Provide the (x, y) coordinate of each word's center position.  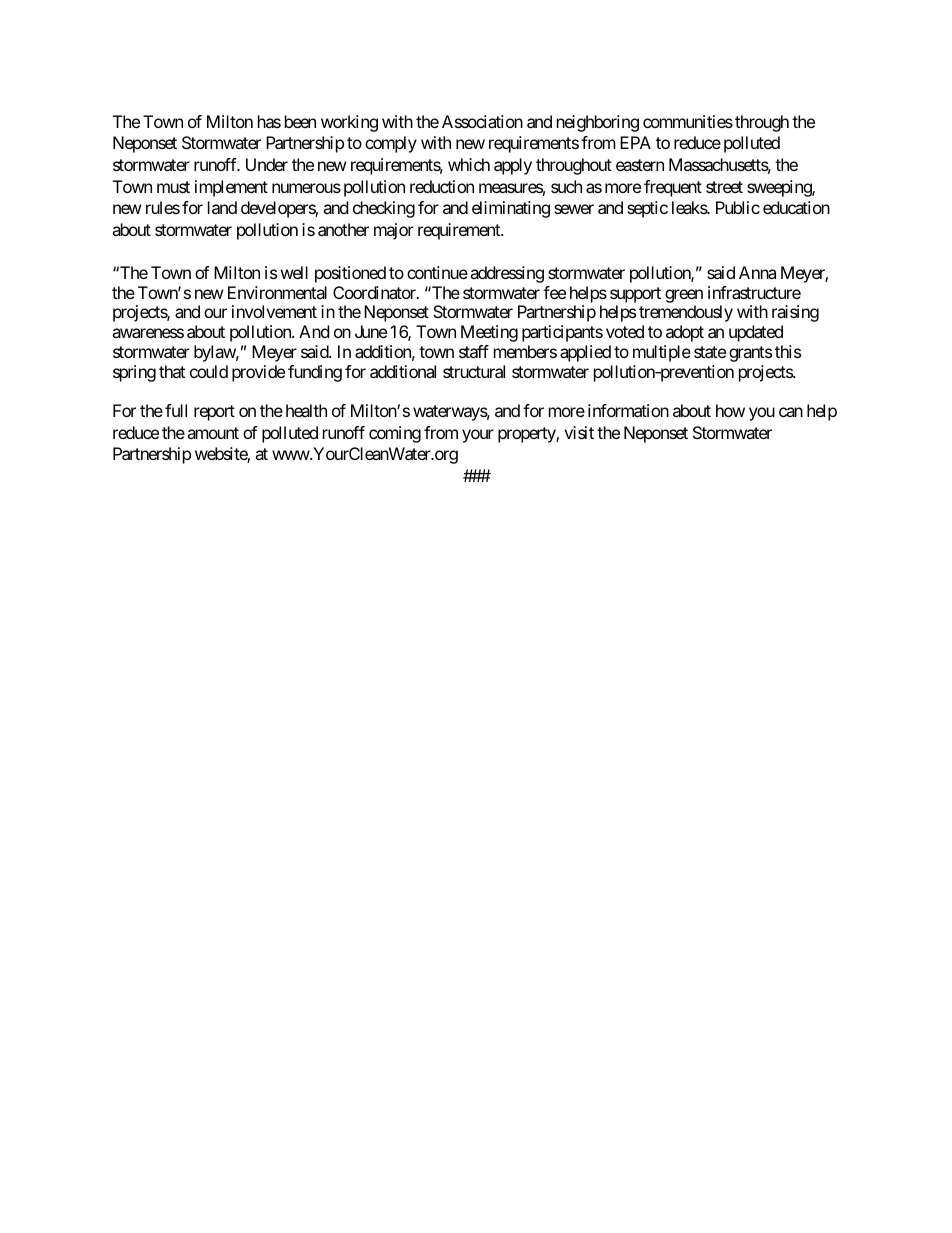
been (300, 121)
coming (395, 434)
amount (213, 433)
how (730, 410)
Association (482, 121)
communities (688, 121)
